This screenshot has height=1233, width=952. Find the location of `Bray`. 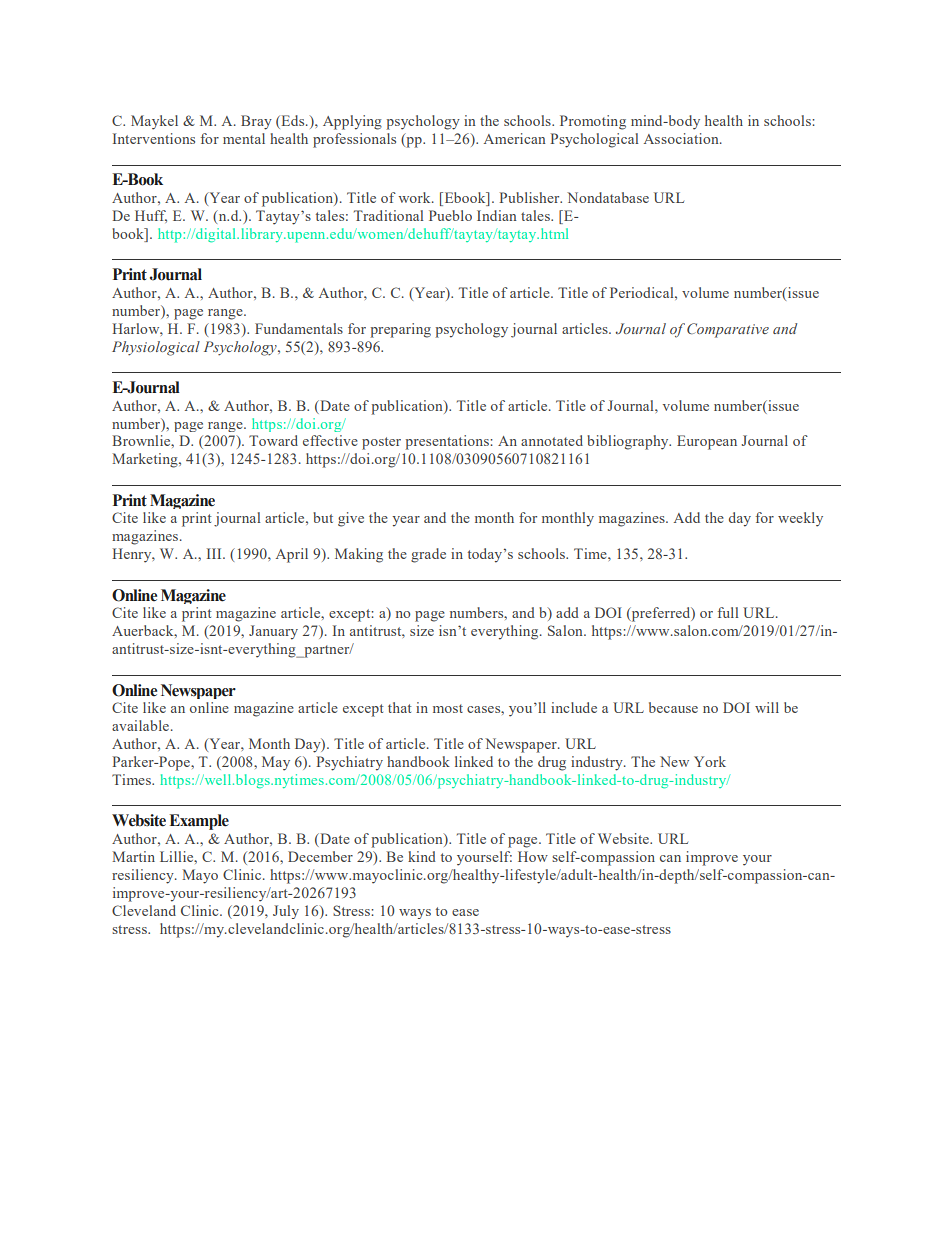

Bray is located at coordinates (256, 122).
